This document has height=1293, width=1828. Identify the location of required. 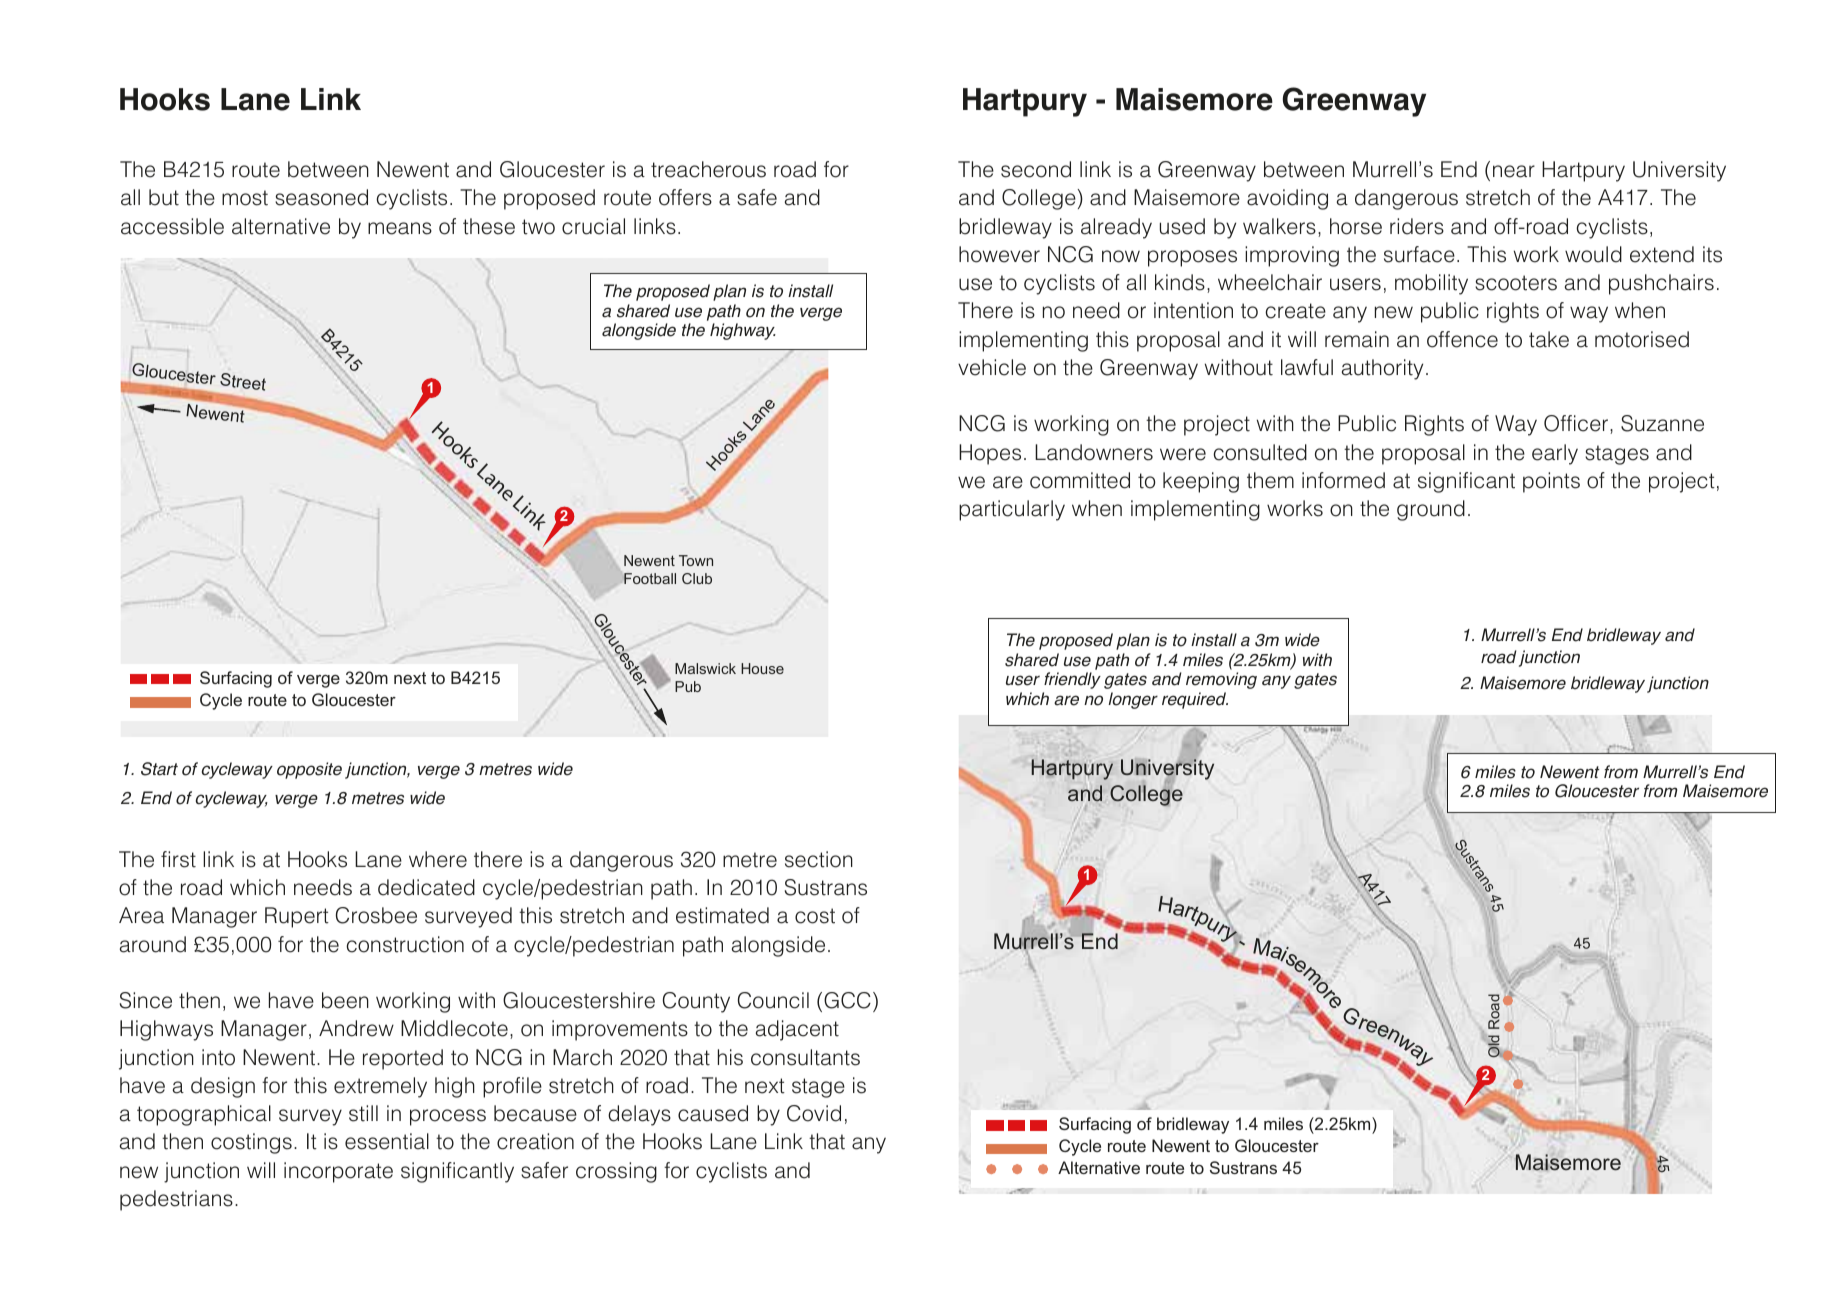
(1195, 700).
